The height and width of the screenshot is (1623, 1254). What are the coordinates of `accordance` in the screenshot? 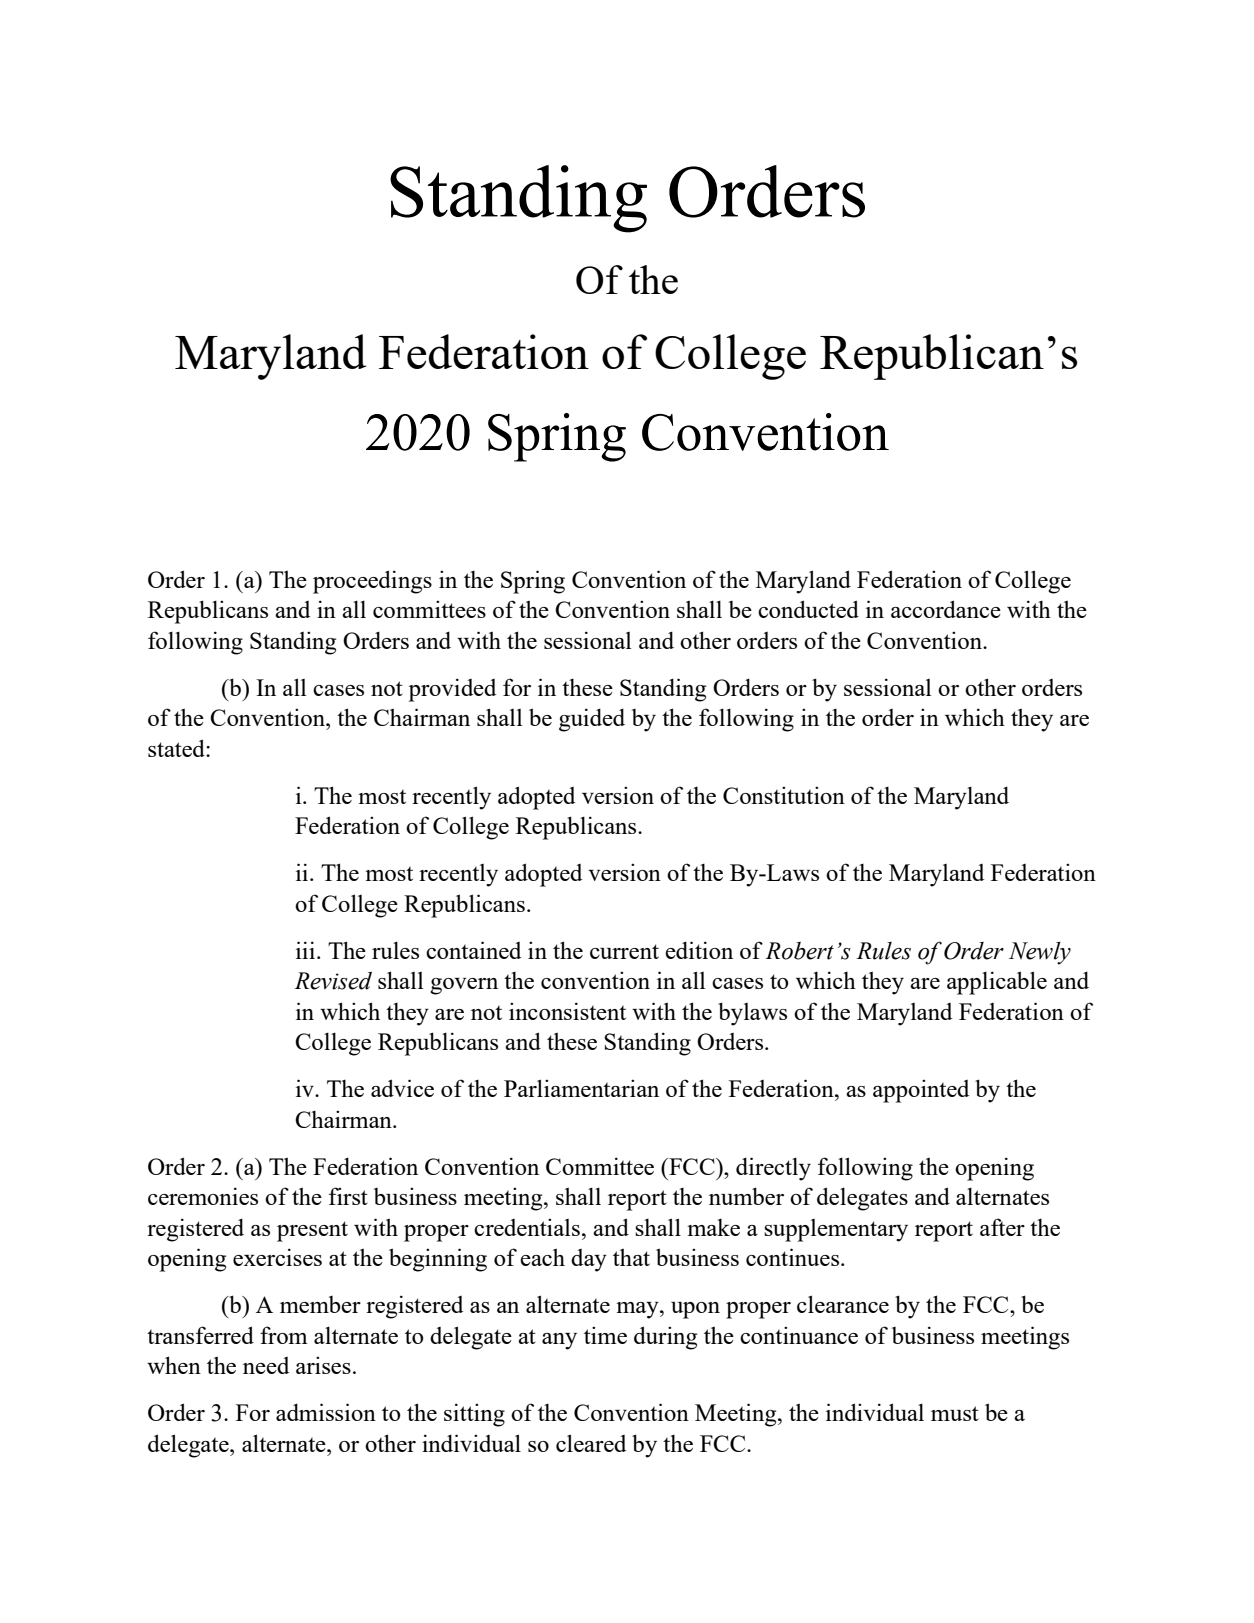 It's located at (946, 609).
